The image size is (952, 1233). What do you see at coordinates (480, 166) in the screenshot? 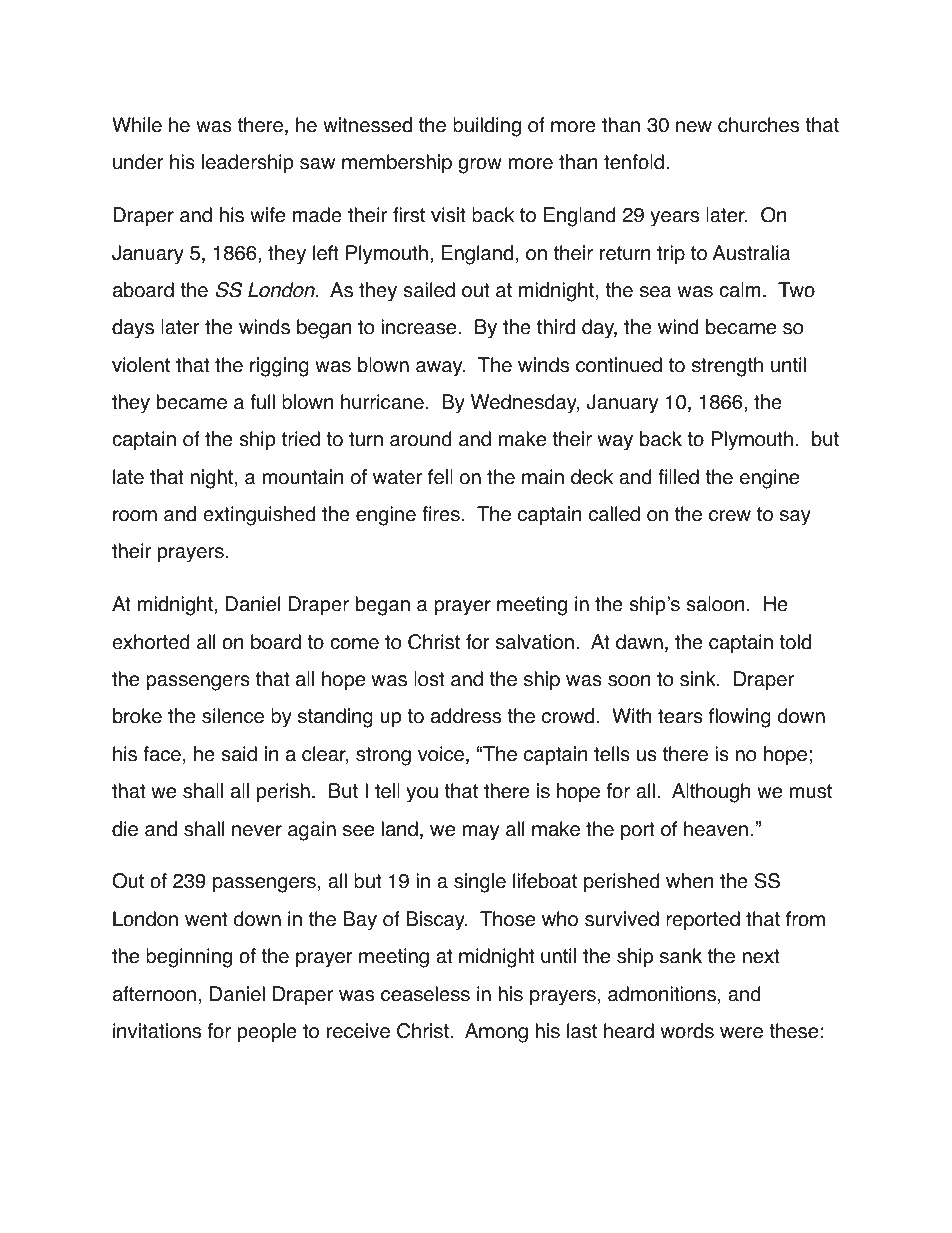
I see `grow` at bounding box center [480, 166].
